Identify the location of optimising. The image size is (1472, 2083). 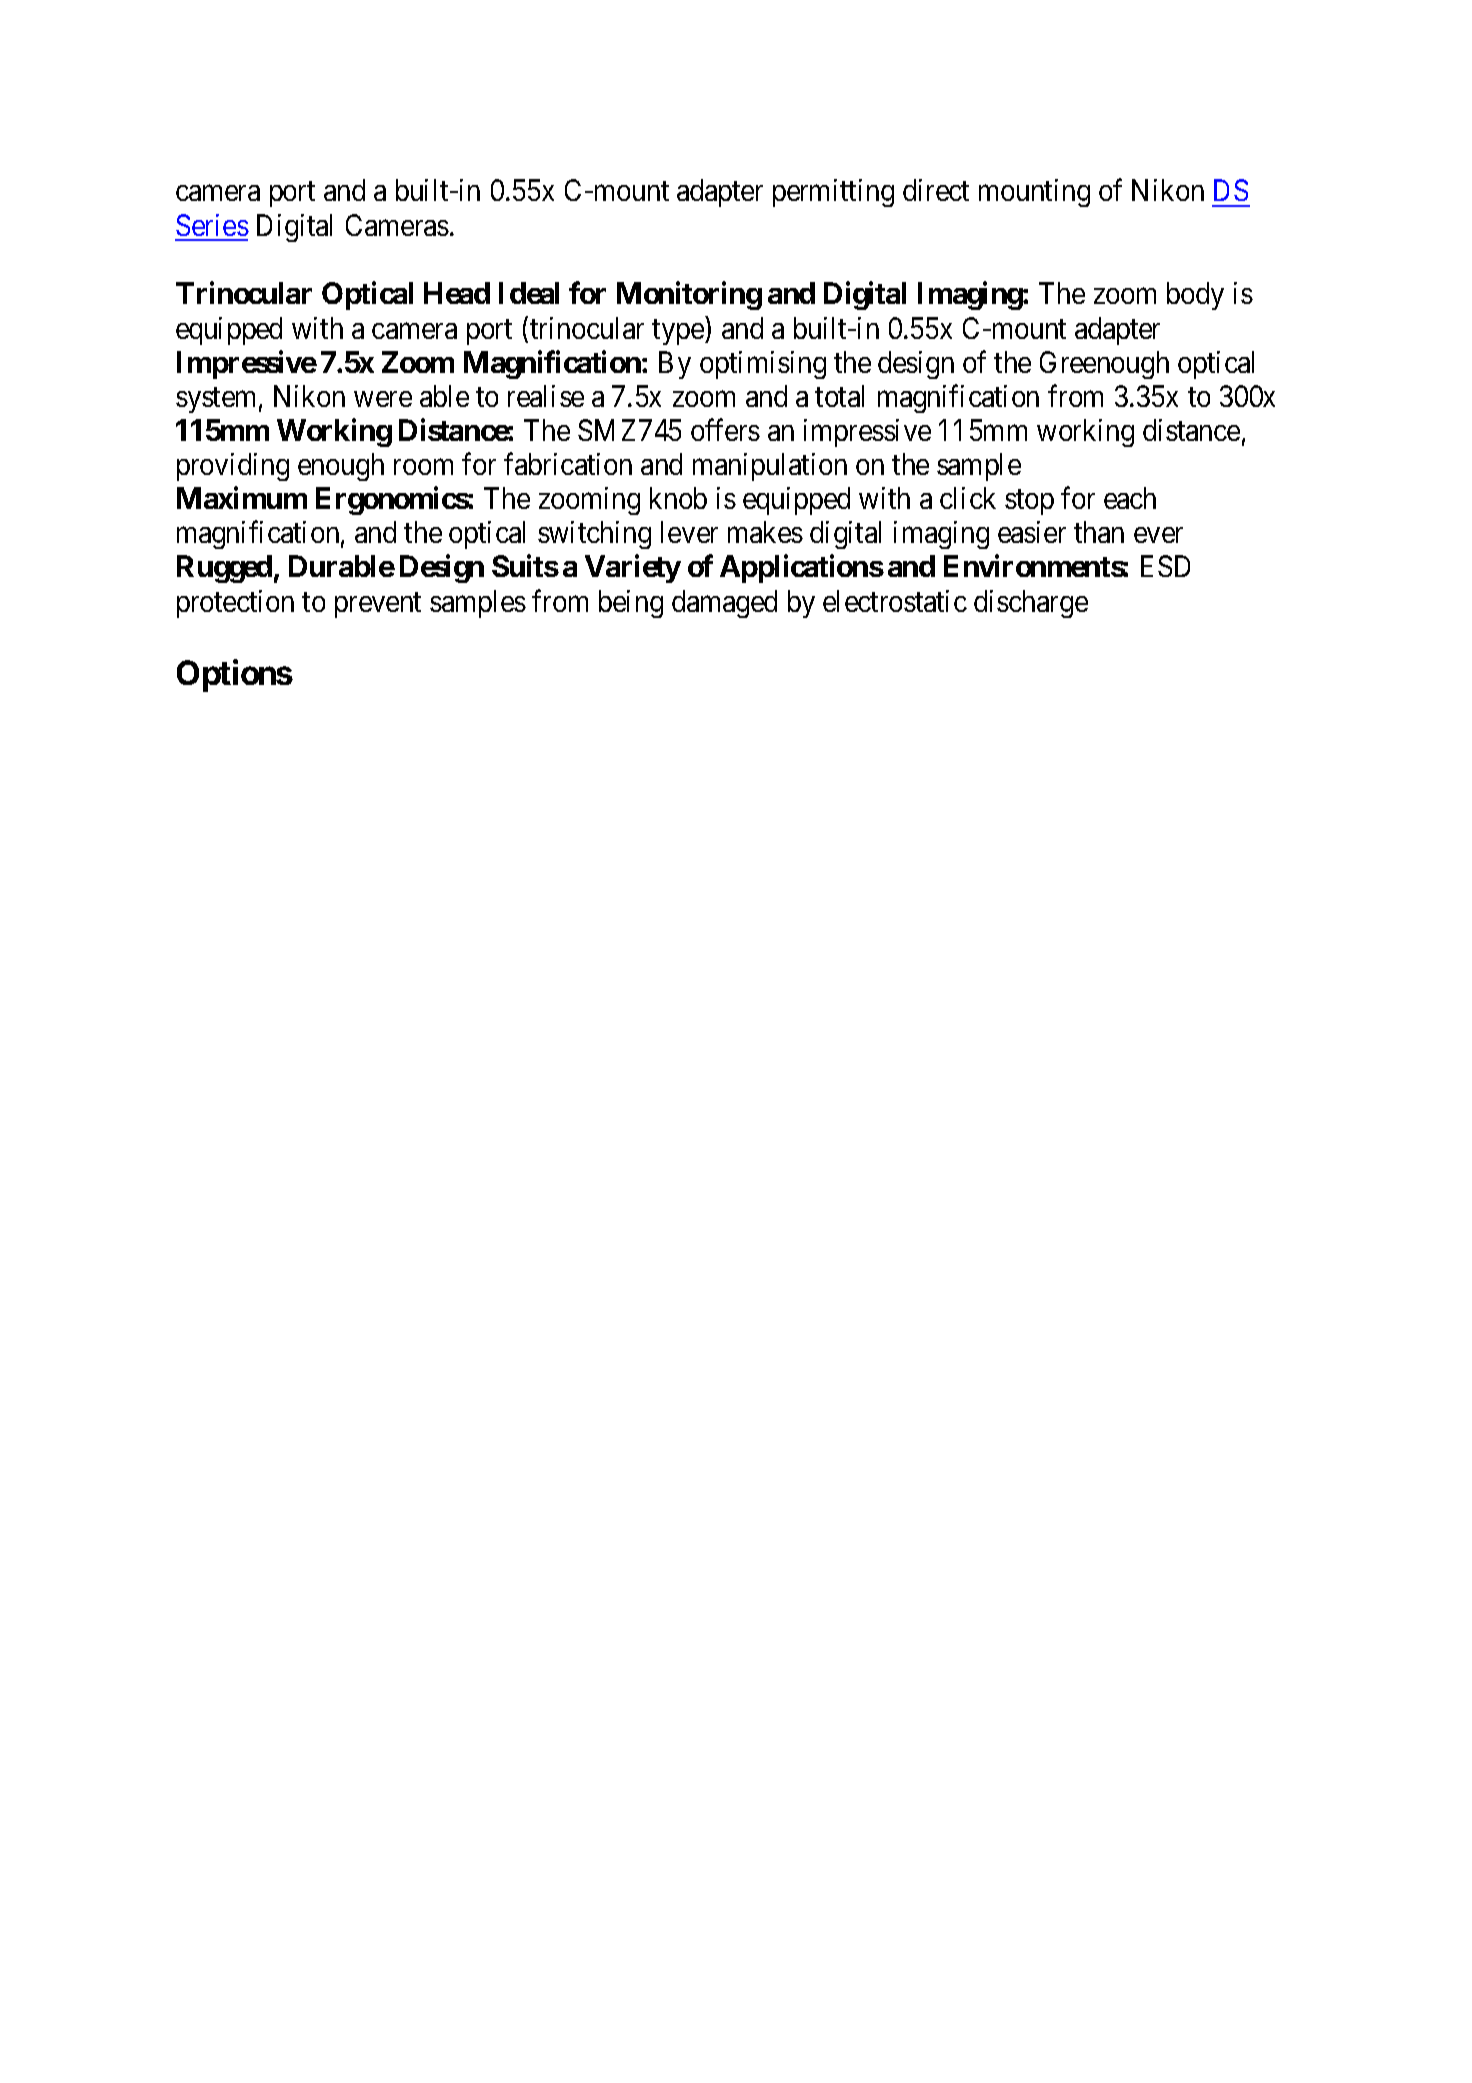
(763, 365).
